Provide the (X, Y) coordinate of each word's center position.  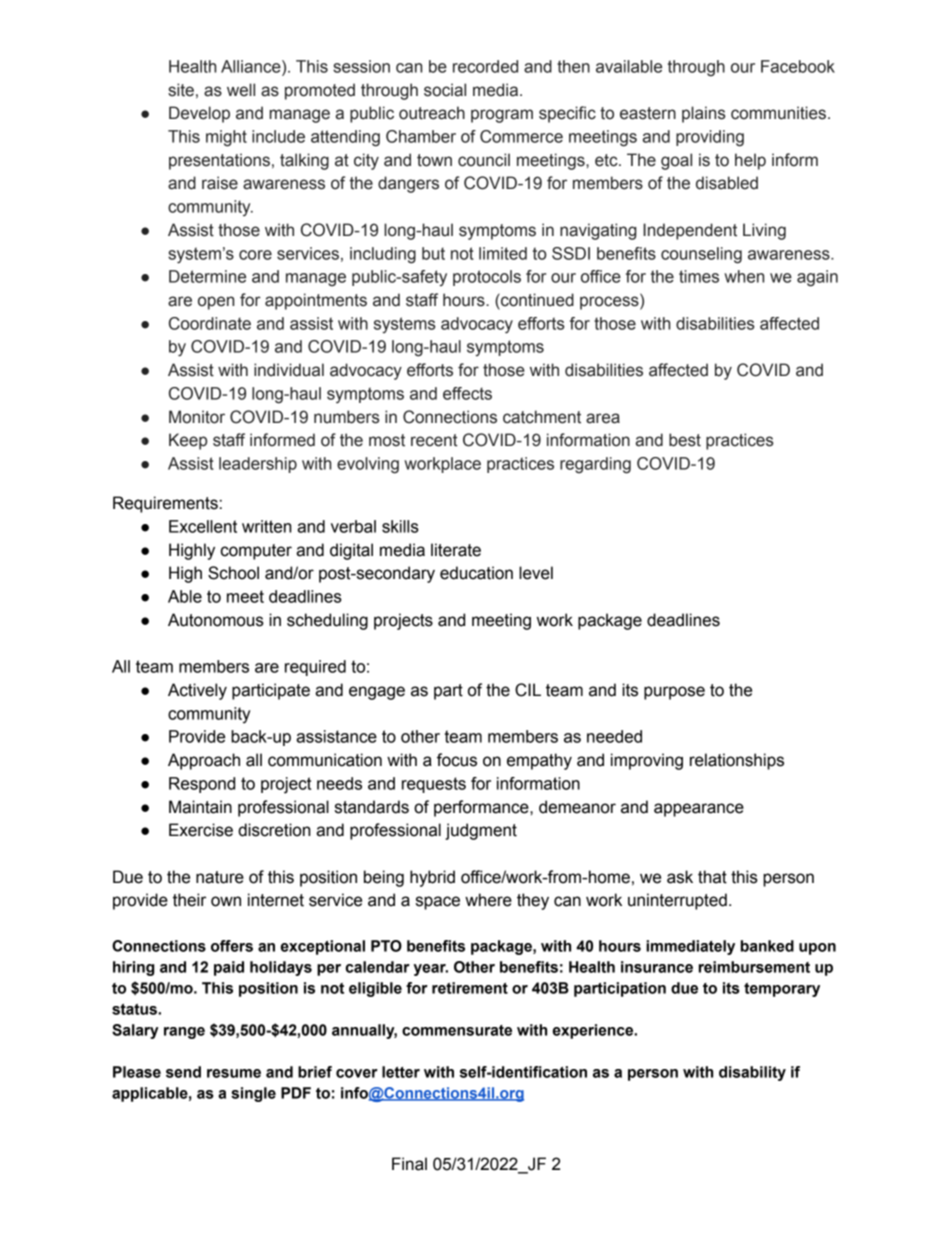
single (253, 1094)
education (476, 573)
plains (704, 114)
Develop (199, 114)
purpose (674, 693)
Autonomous (216, 620)
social (445, 90)
